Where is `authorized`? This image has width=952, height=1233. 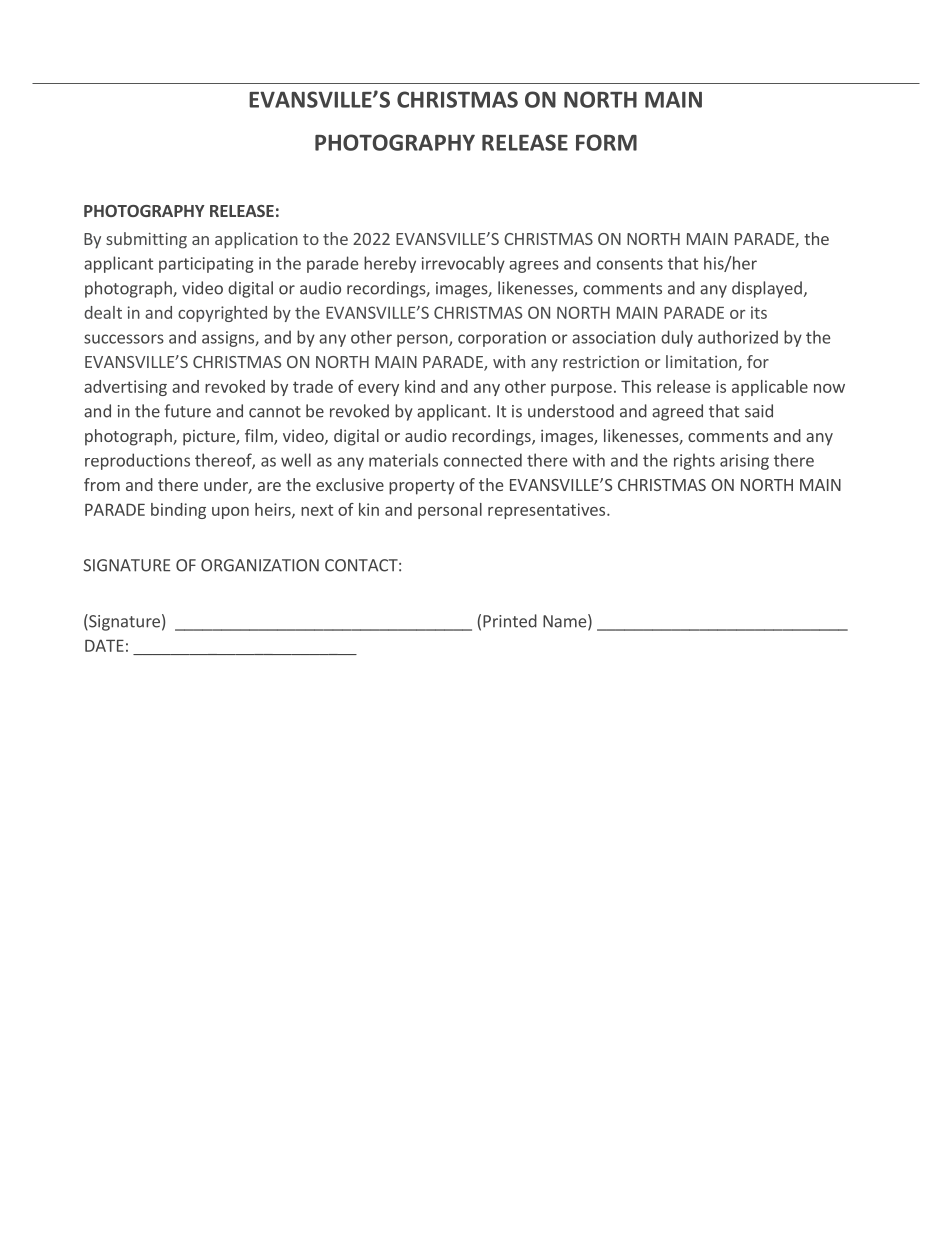 authorized is located at coordinates (738, 337).
